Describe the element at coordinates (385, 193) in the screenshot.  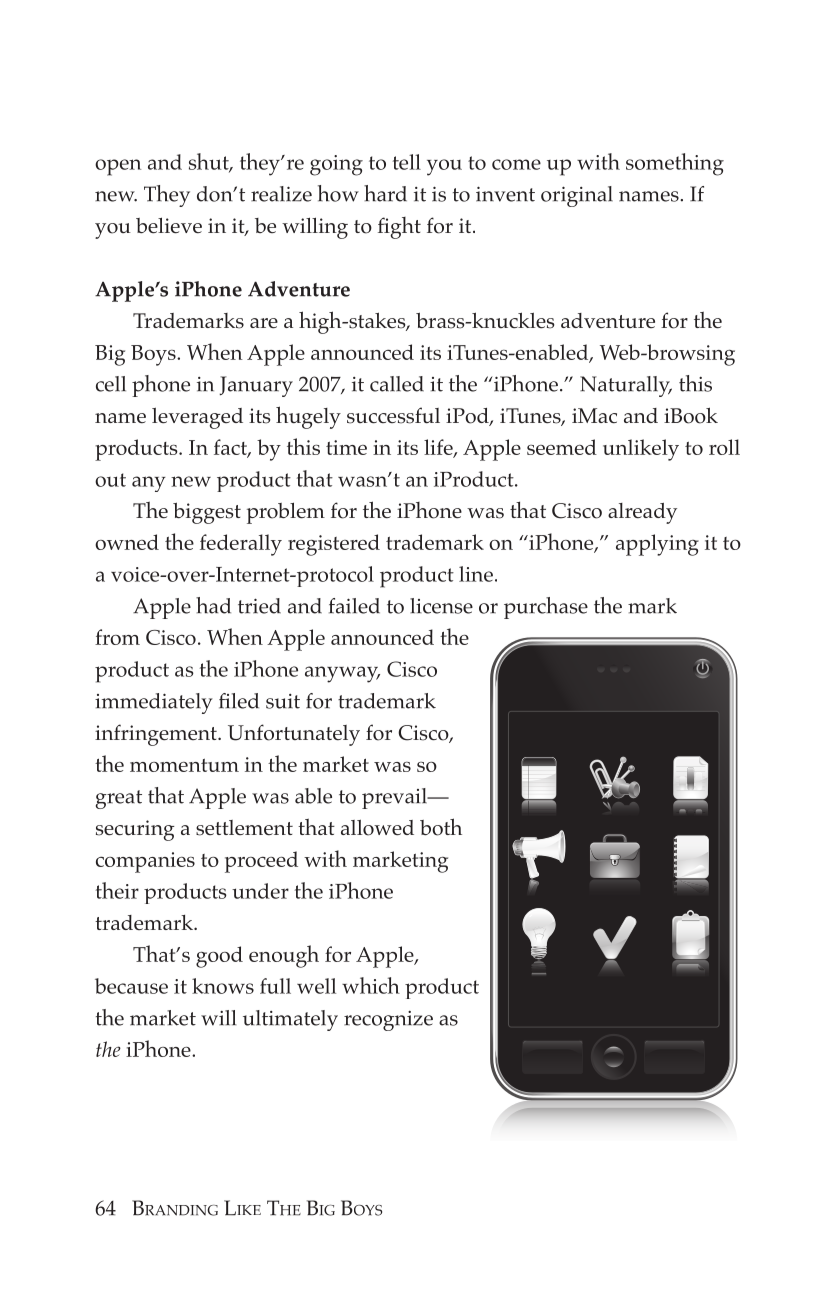
I see `hard` at that location.
